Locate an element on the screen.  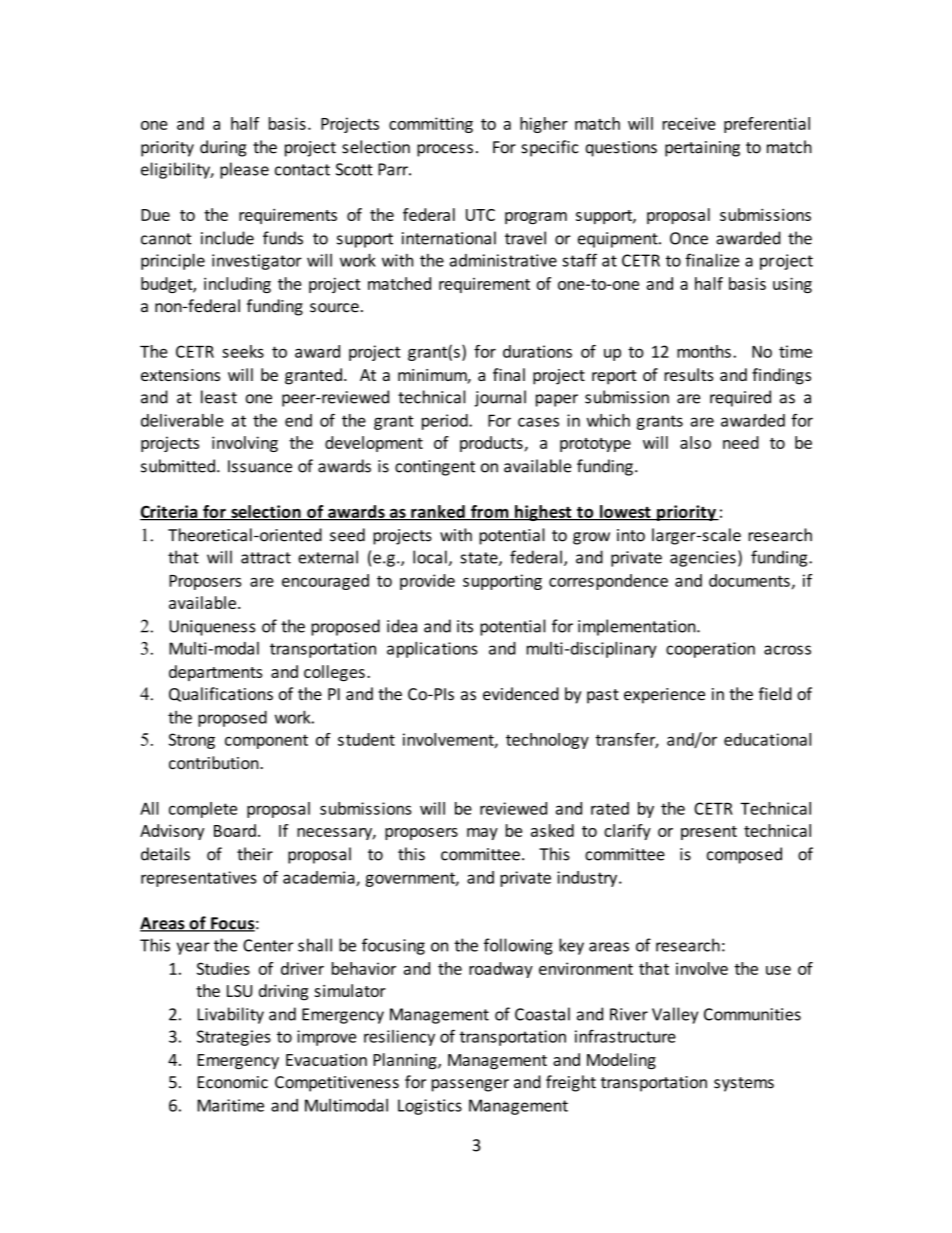
cooperation is located at coordinates (710, 650).
